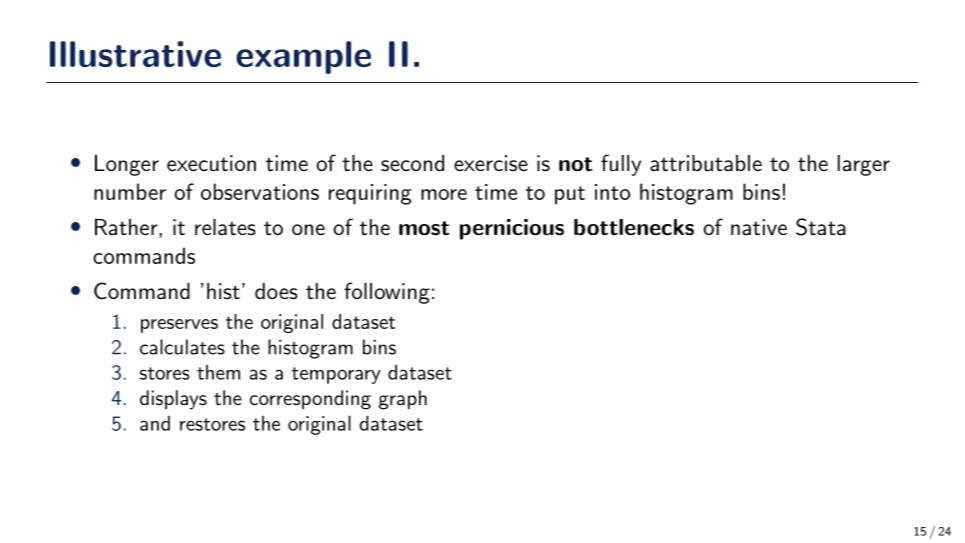 The height and width of the screenshot is (543, 965). What do you see at coordinates (260, 191) in the screenshot?
I see `observations` at bounding box center [260, 191].
